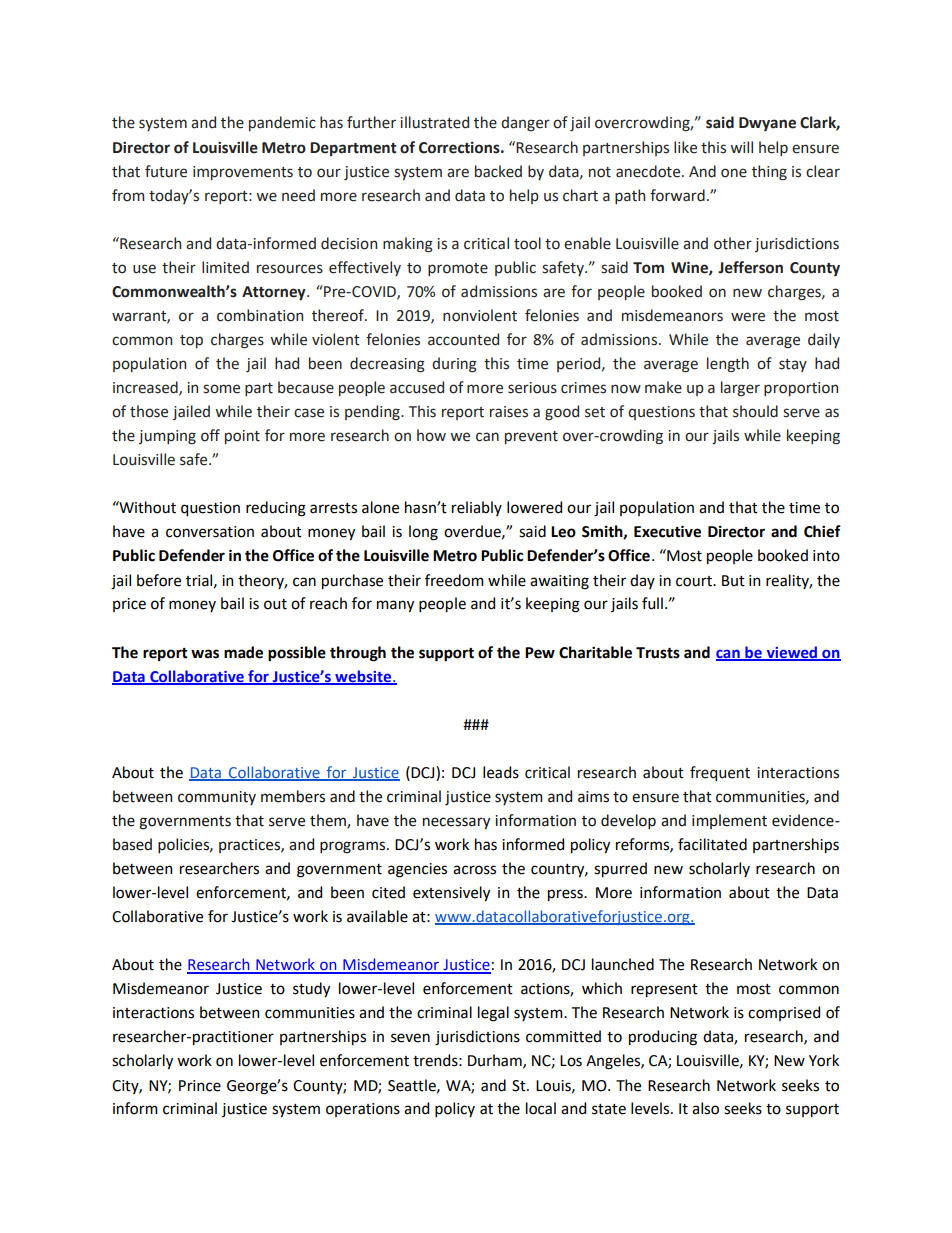 This screenshot has width=952, height=1233. What do you see at coordinates (242, 437) in the screenshot?
I see `point` at bounding box center [242, 437].
